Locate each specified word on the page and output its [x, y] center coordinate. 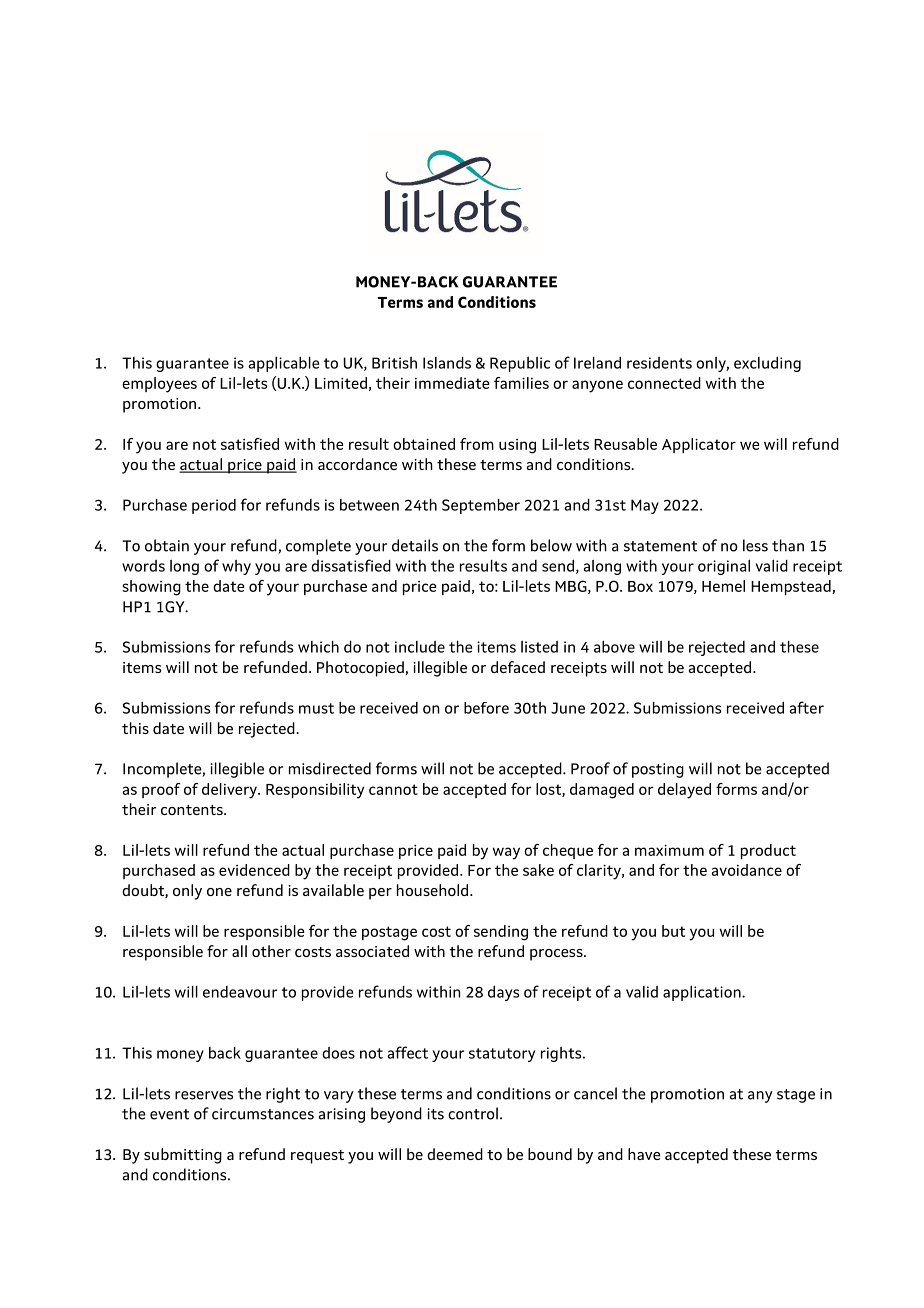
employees [159, 385]
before [486, 708]
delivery [230, 791]
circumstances [263, 1114]
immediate [452, 383]
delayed [684, 791]
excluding [767, 364]
